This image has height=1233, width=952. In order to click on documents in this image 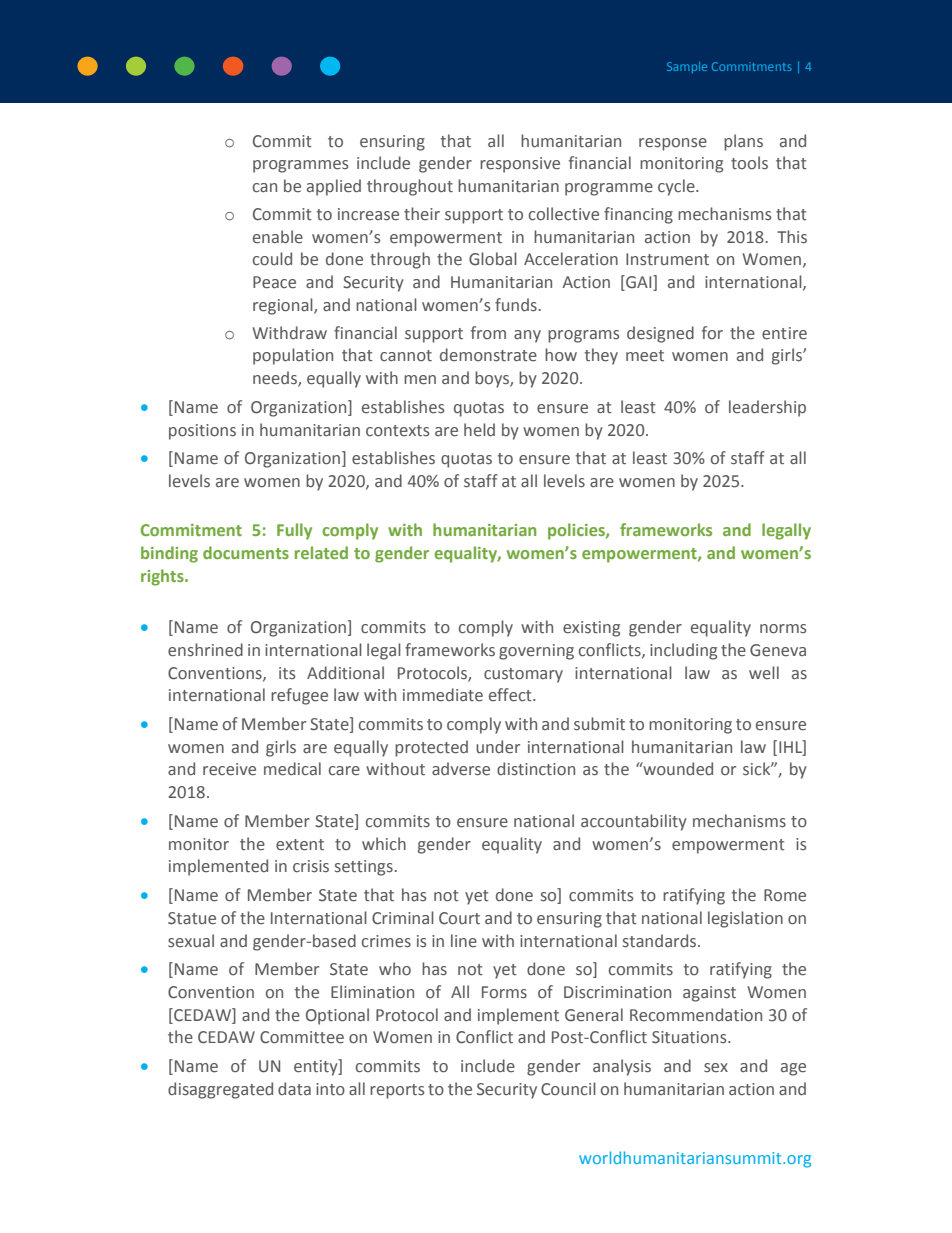, I will do `click(246, 552)`.
